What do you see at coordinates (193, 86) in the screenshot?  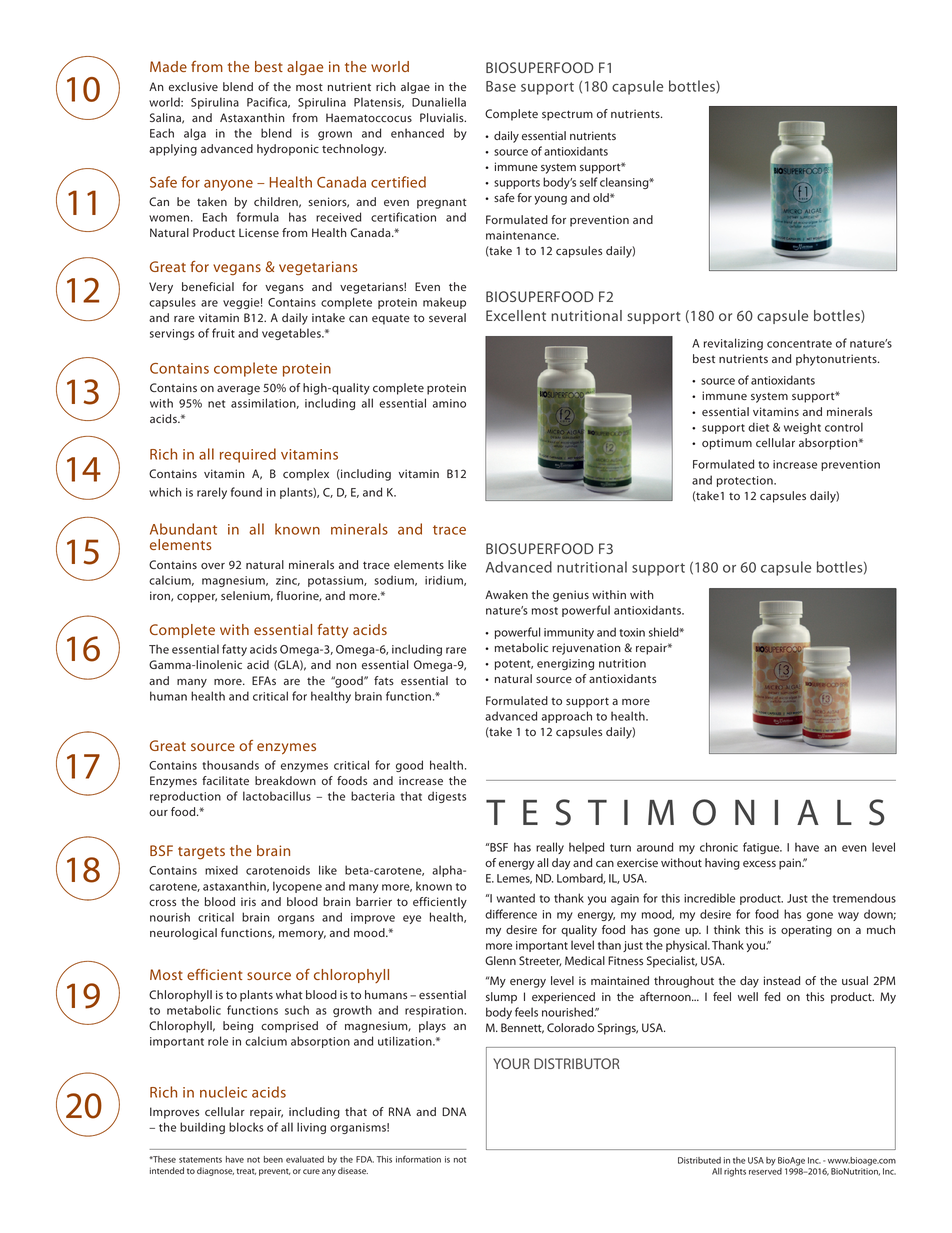 I see `exclusive` at bounding box center [193, 86].
